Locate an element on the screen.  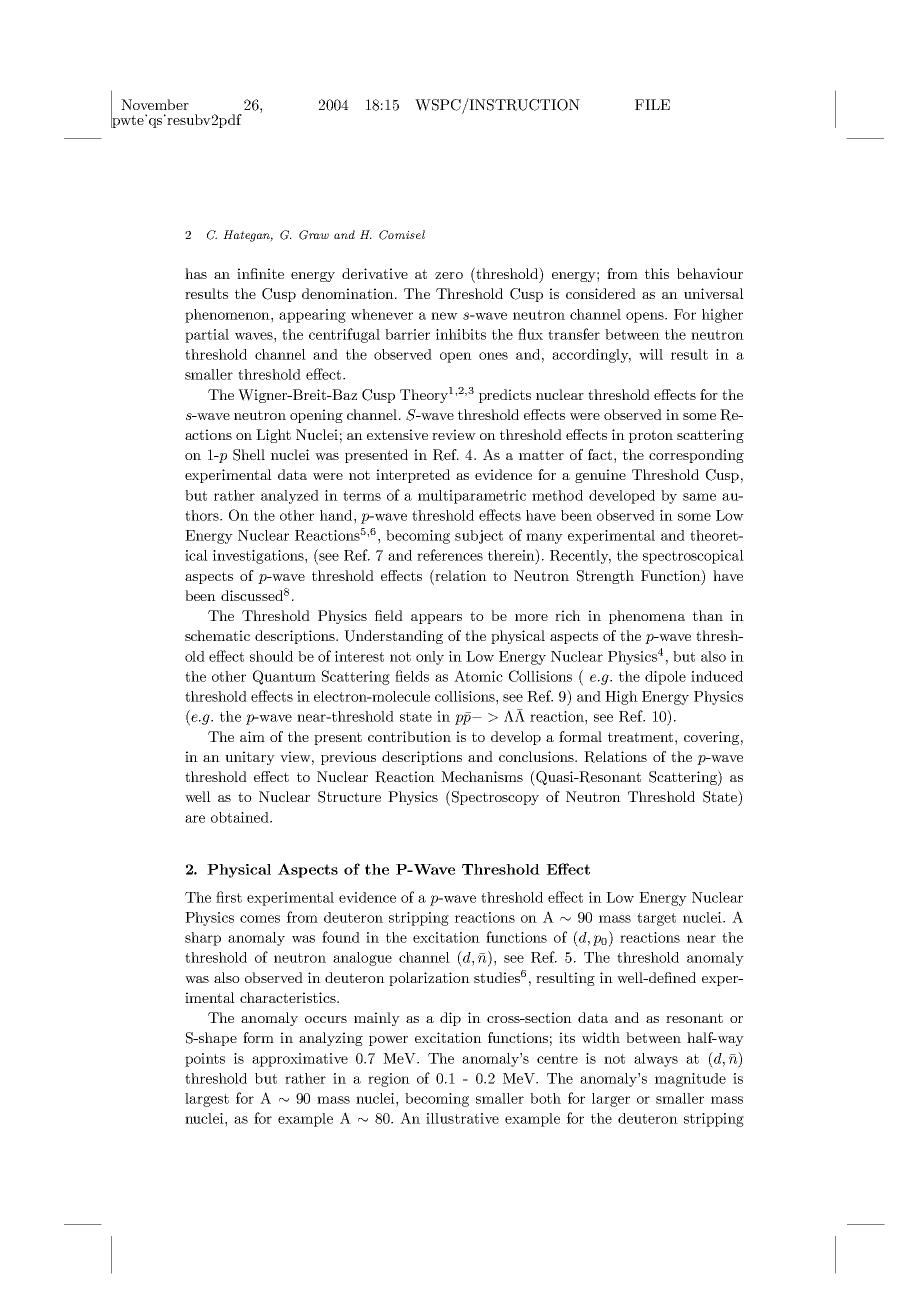
interpreted is located at coordinates (413, 476).
